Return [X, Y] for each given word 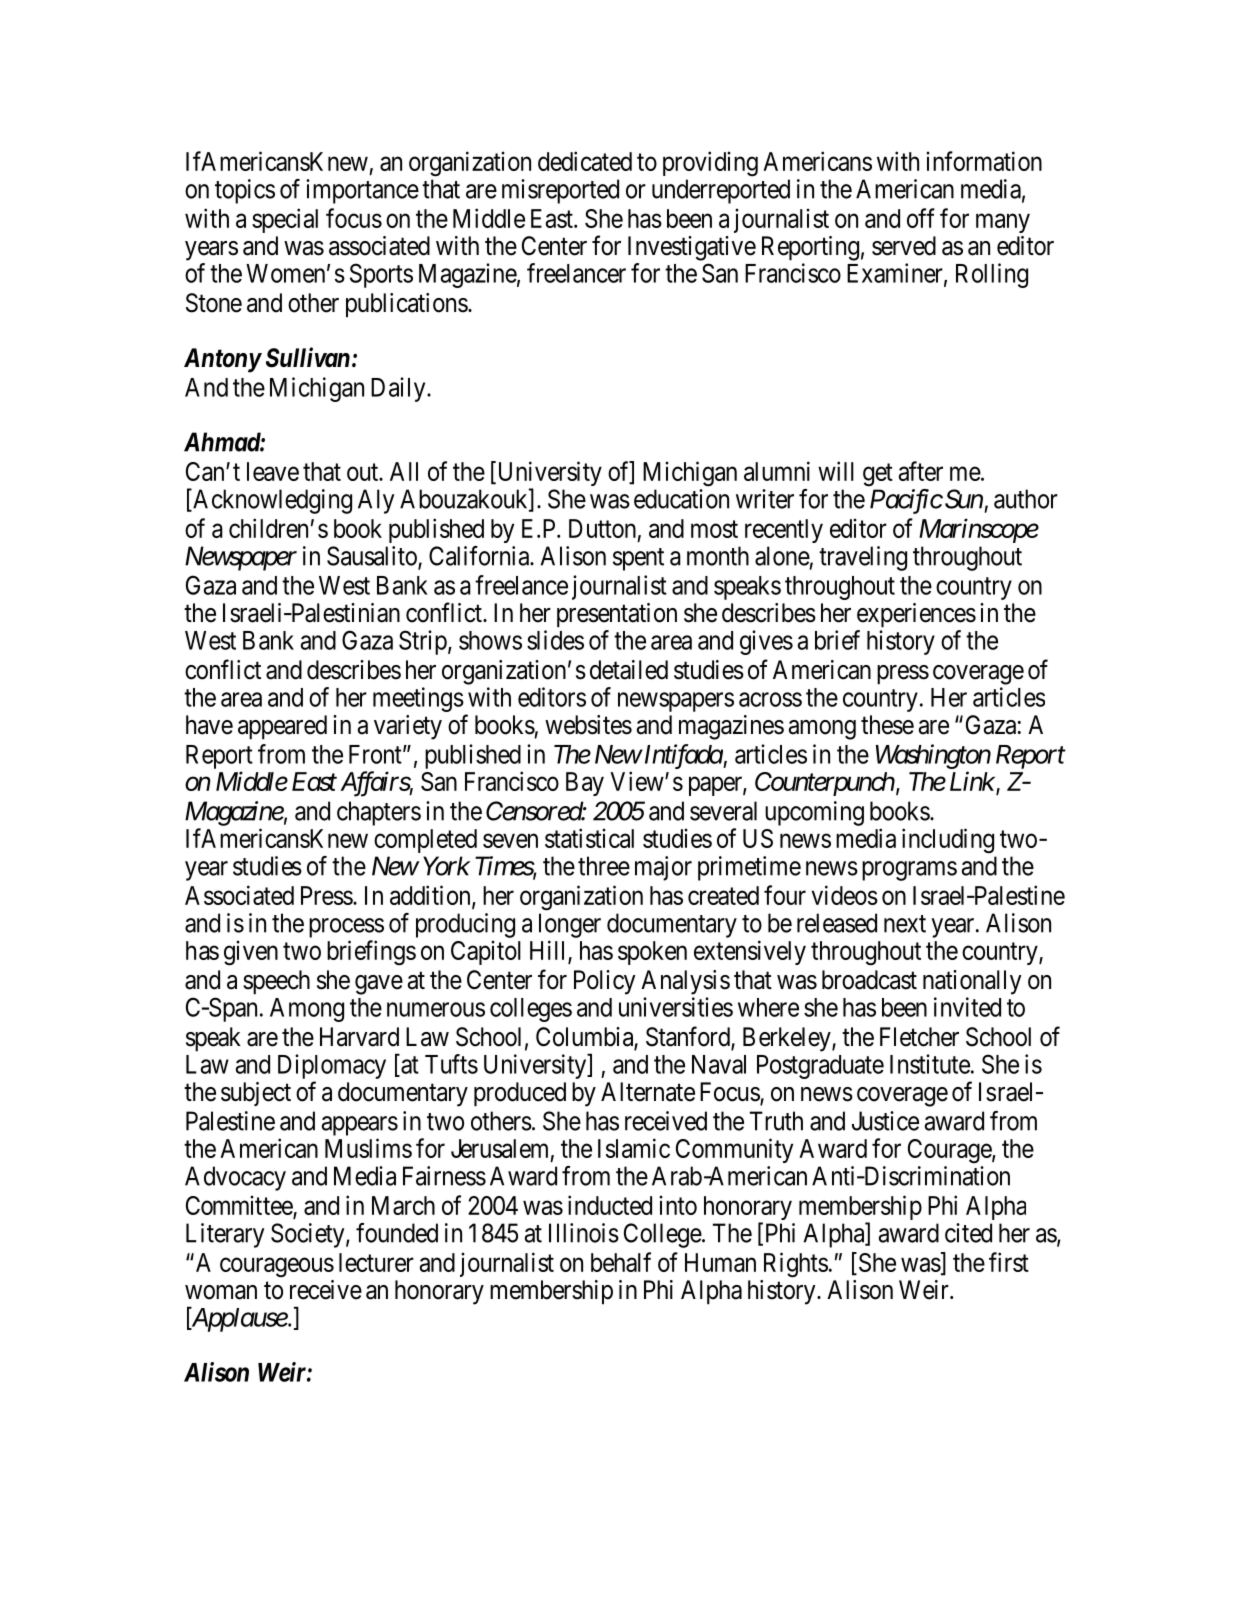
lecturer [376, 1262]
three [604, 866]
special [285, 220]
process [346, 928]
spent [638, 559]
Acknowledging [271, 501]
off [921, 218]
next [905, 924]
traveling [863, 558]
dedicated [585, 161]
